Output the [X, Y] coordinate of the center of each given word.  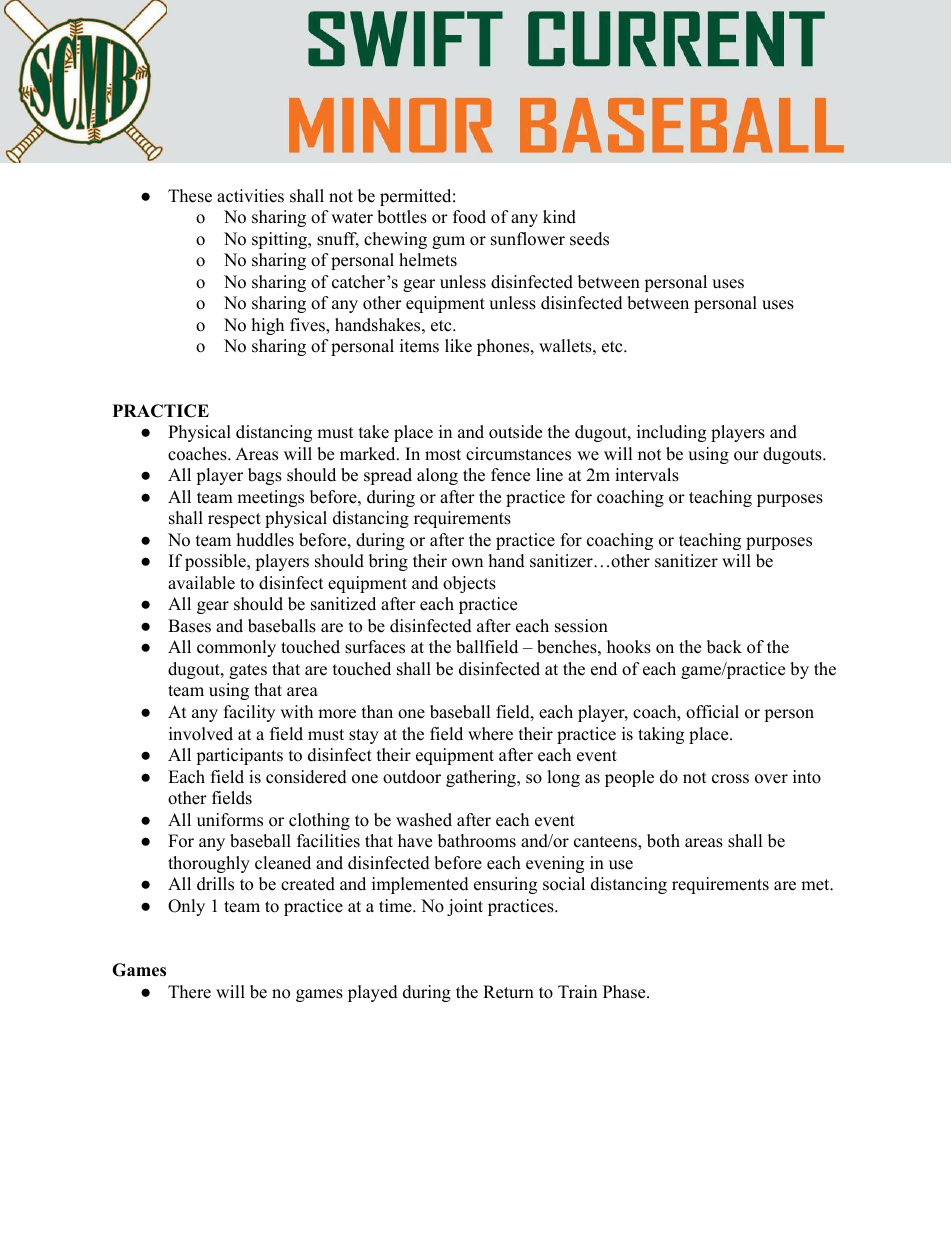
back [724, 647]
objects [469, 584]
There [189, 992]
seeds [589, 239]
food [469, 217]
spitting [281, 240]
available [201, 583]
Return [508, 992]
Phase [625, 992]
